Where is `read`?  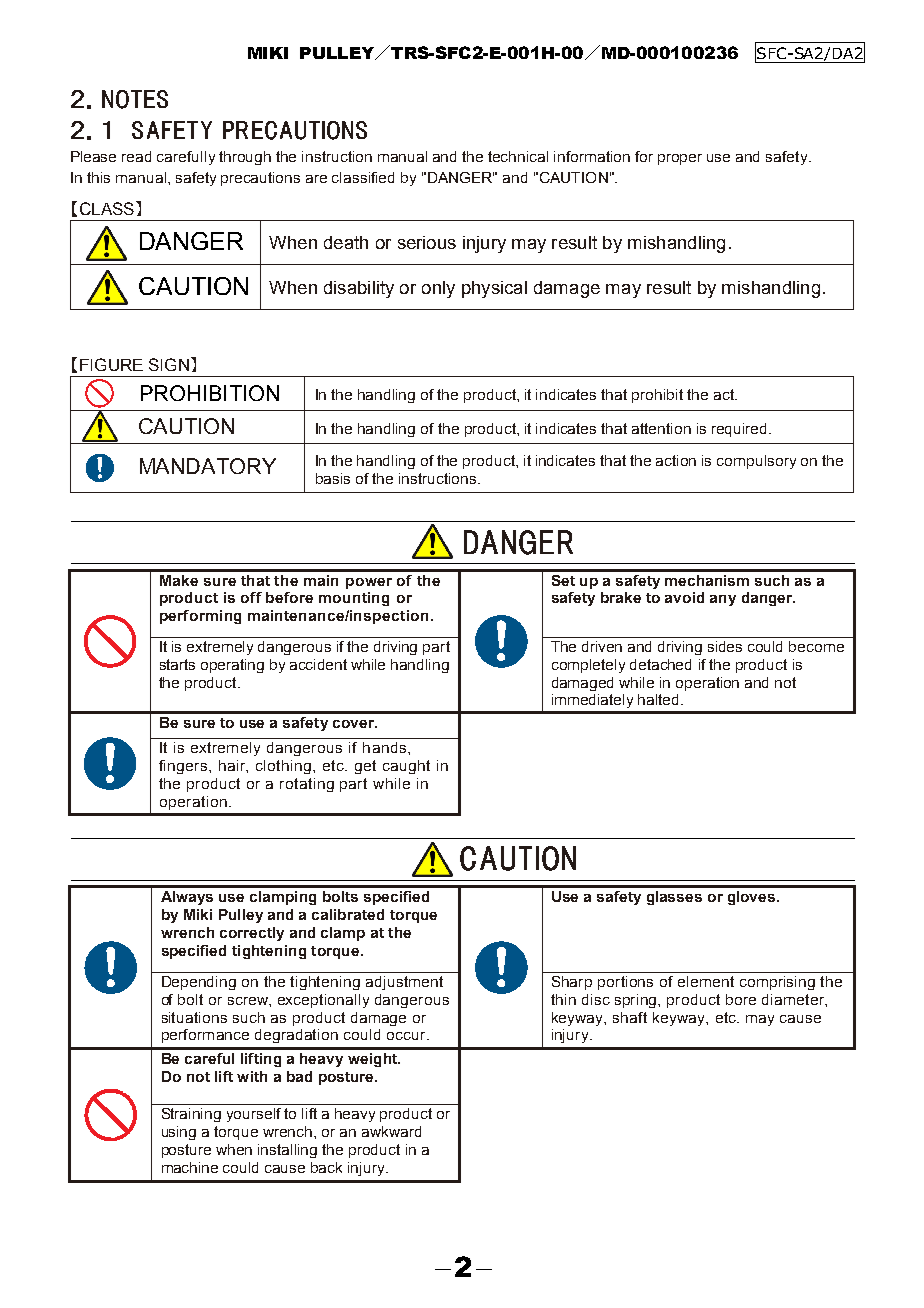 read is located at coordinates (136, 156).
